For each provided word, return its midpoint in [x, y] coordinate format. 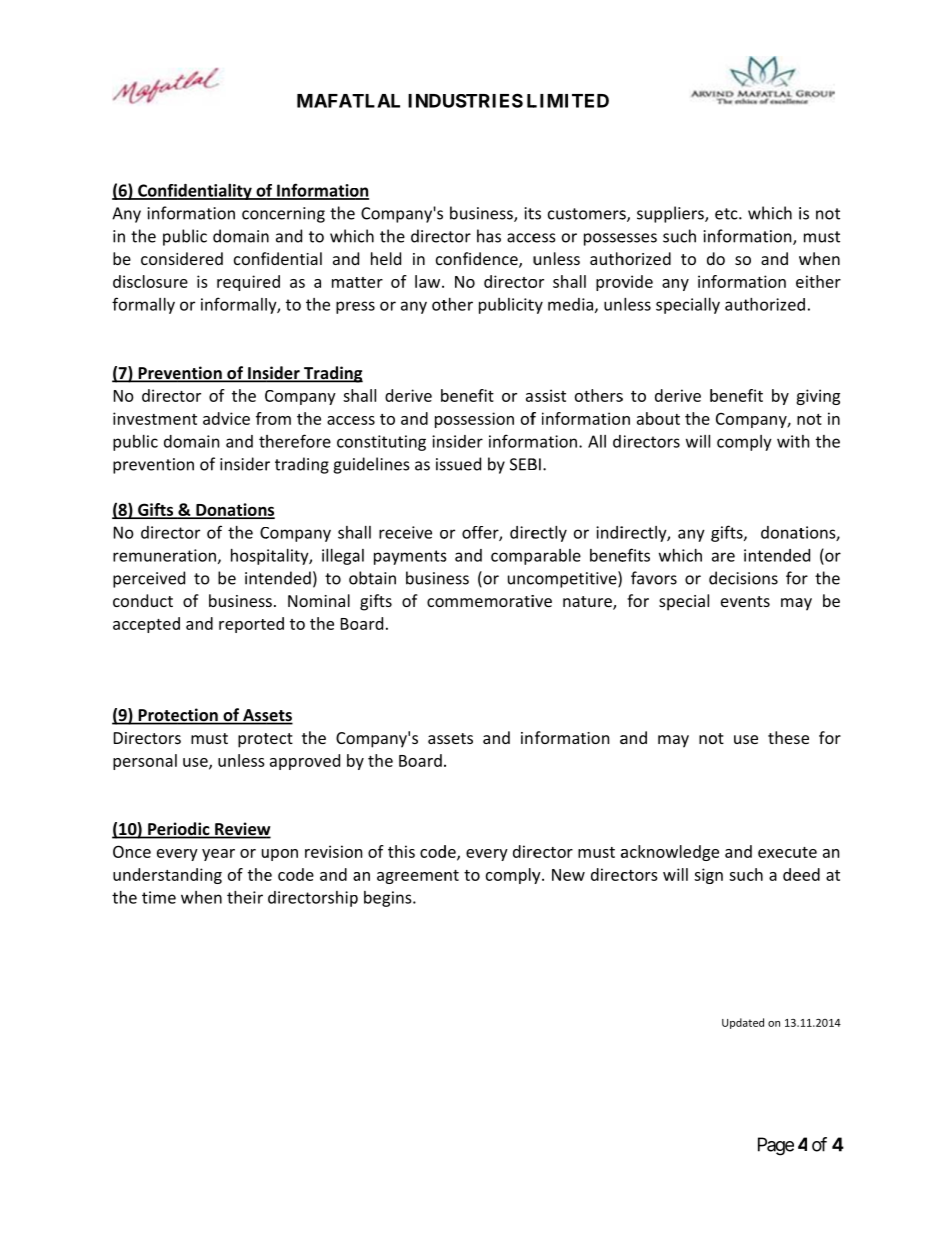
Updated [743, 1023]
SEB [523, 464]
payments [410, 557]
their [245, 897]
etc [727, 214]
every [487, 855]
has [489, 236]
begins [389, 899]
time [159, 897]
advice [226, 418]
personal [145, 762]
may [673, 741]
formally [143, 305]
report [242, 626]
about [658, 418]
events [745, 601]
